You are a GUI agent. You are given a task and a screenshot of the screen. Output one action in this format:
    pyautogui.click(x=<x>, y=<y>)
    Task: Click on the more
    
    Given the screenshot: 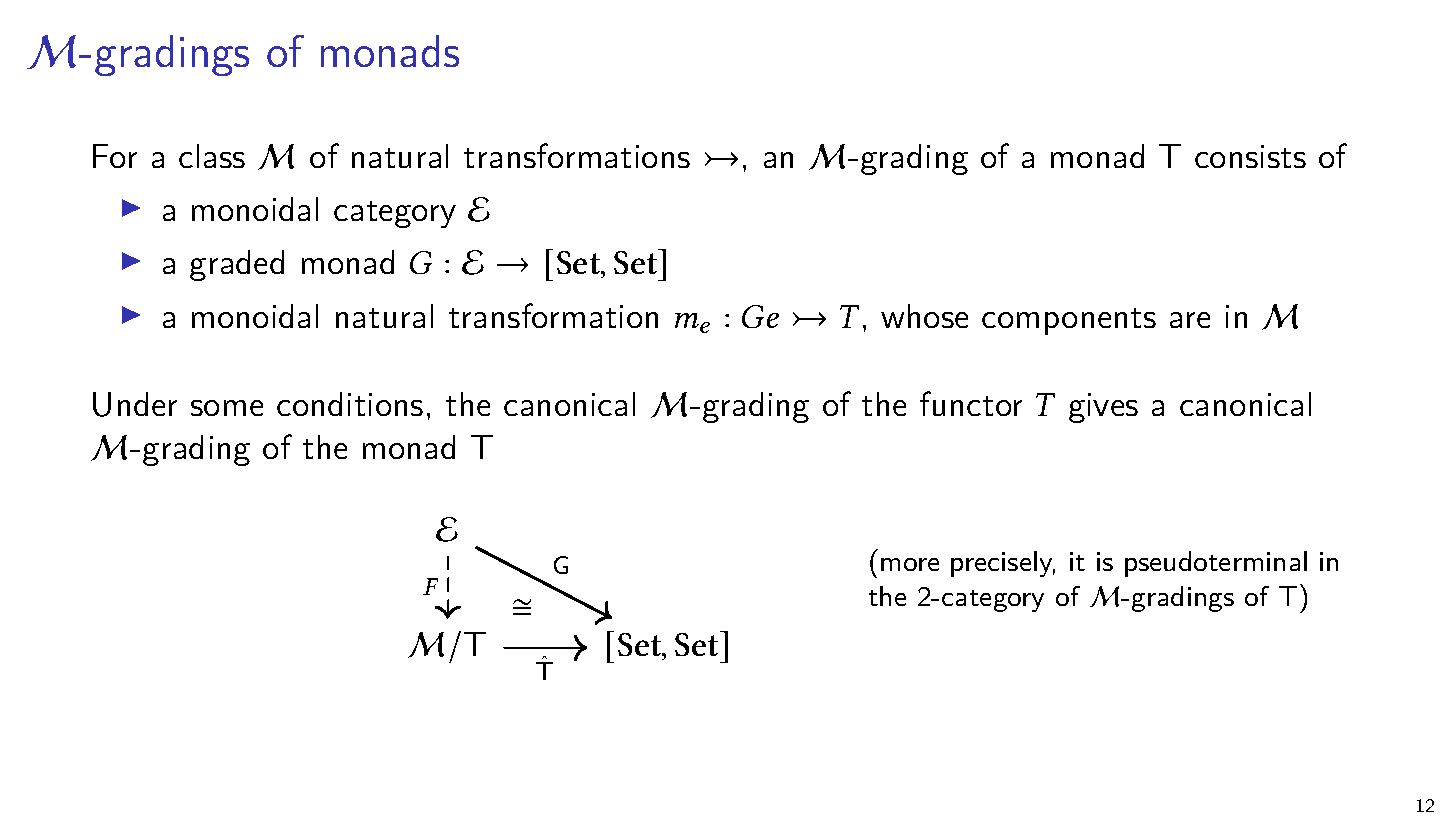 What is the action you would take?
    pyautogui.click(x=910, y=564)
